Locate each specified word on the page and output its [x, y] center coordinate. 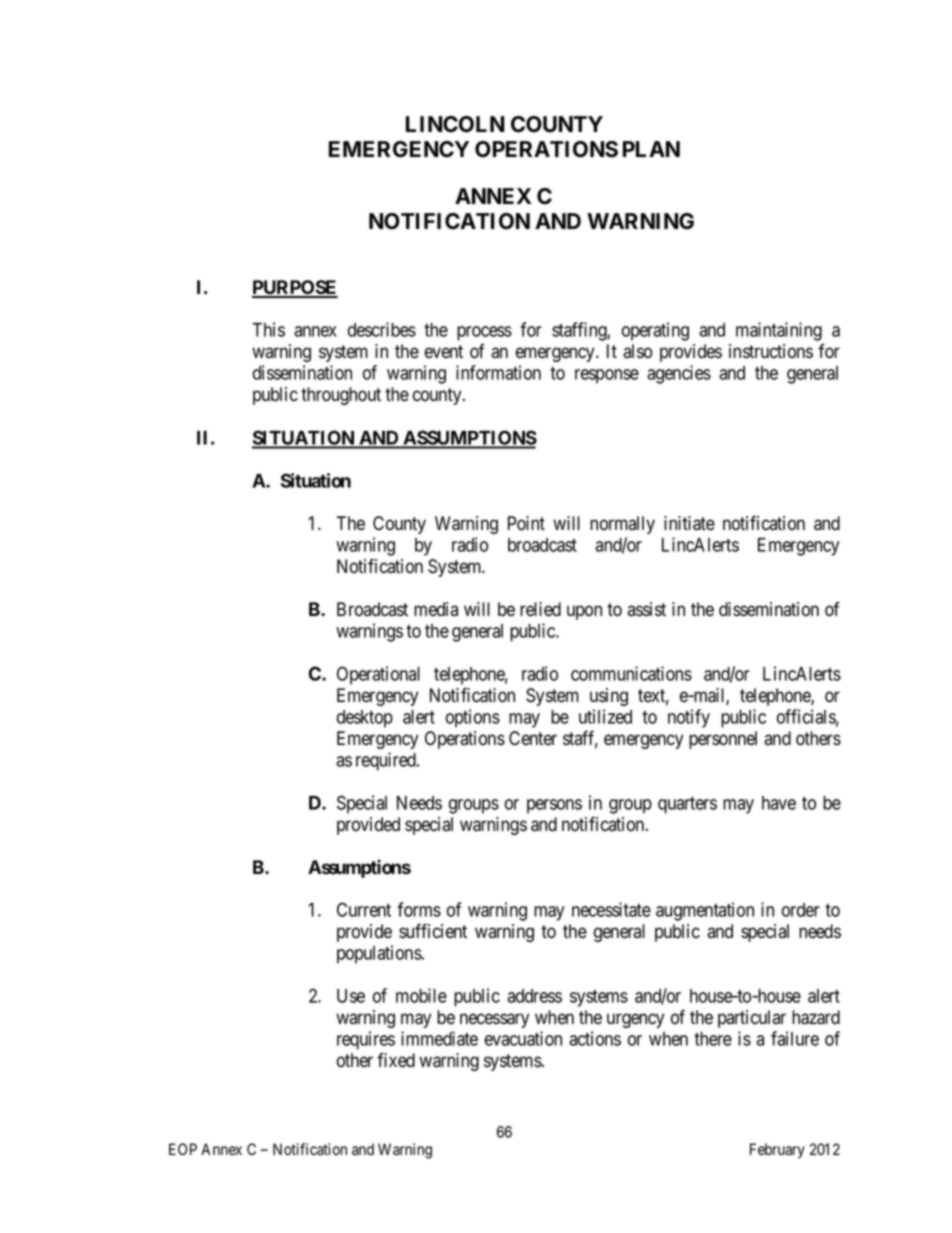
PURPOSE [295, 288]
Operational [378, 675]
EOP [183, 1149]
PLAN [651, 149]
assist [646, 609]
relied [540, 609]
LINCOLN [455, 124]
